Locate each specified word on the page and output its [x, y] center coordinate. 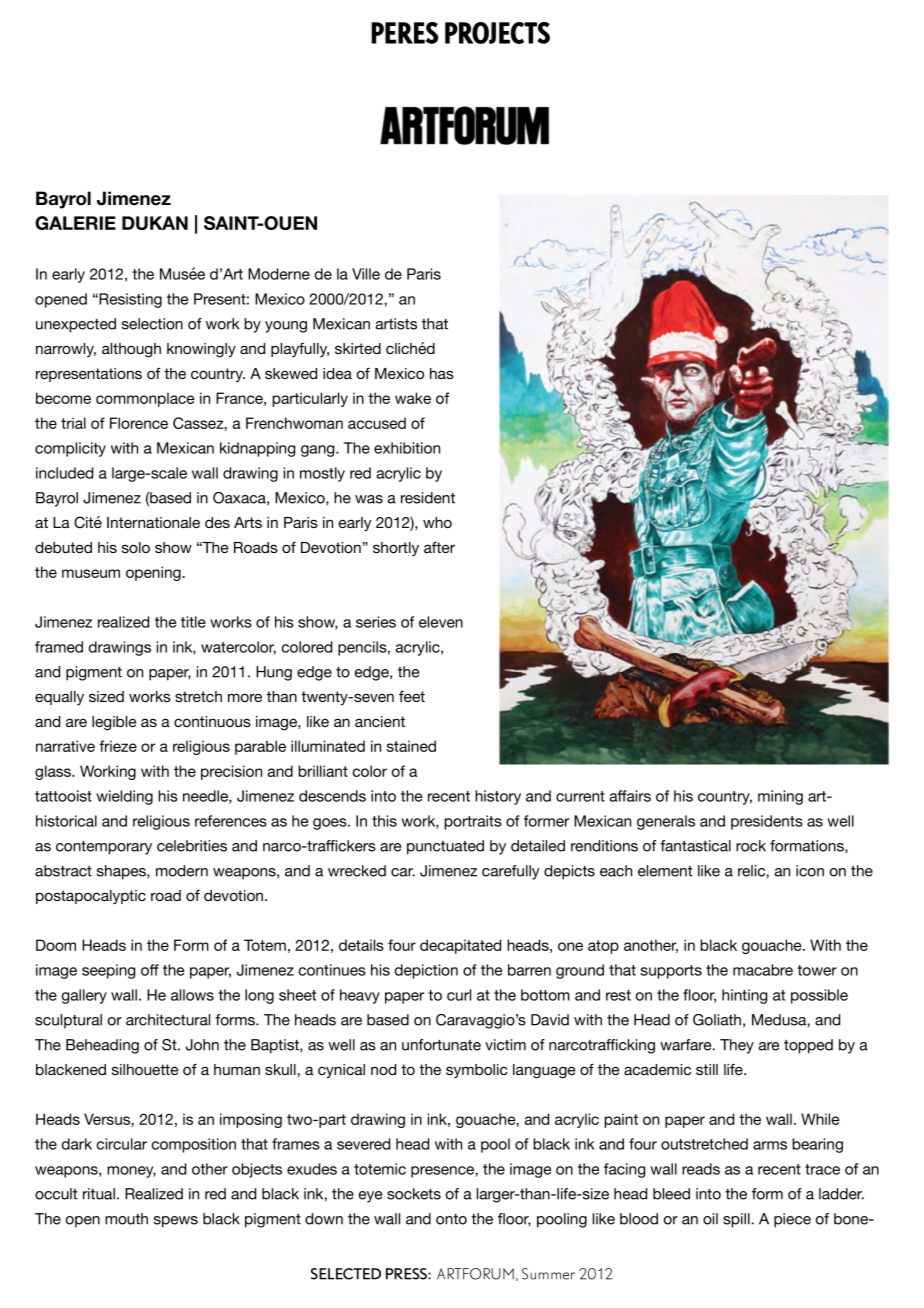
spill [737, 1220]
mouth [126, 1219]
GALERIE [75, 223]
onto [451, 1219]
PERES [404, 33]
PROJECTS [497, 33]
